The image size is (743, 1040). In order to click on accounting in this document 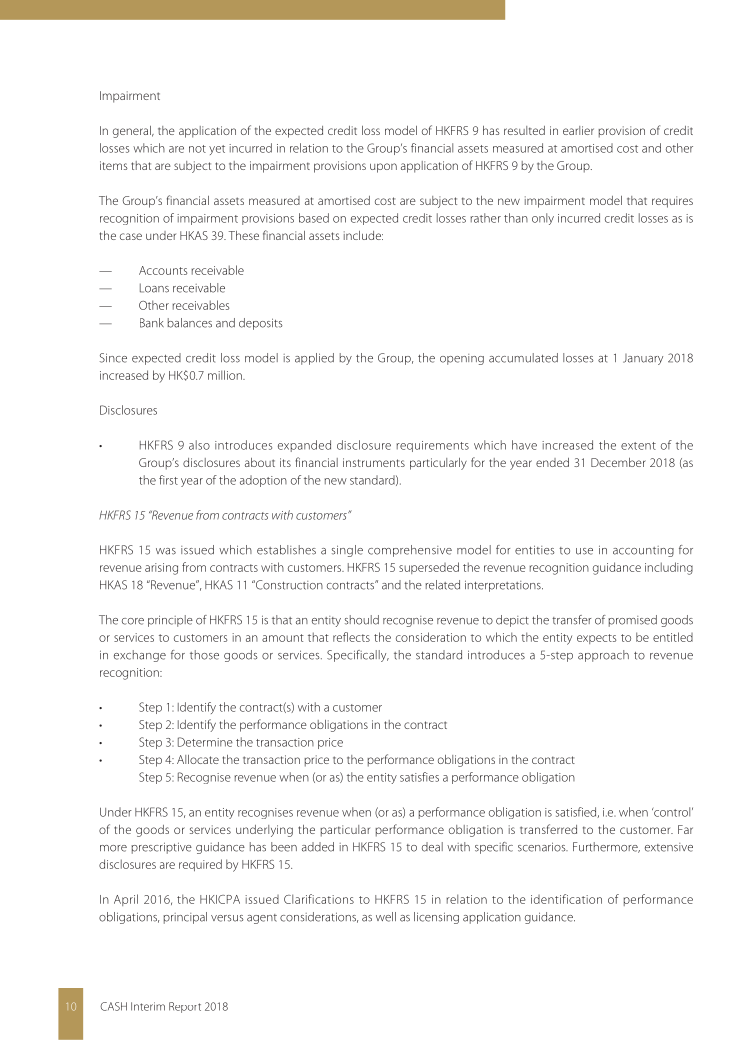, I will do `click(643, 551)`.
